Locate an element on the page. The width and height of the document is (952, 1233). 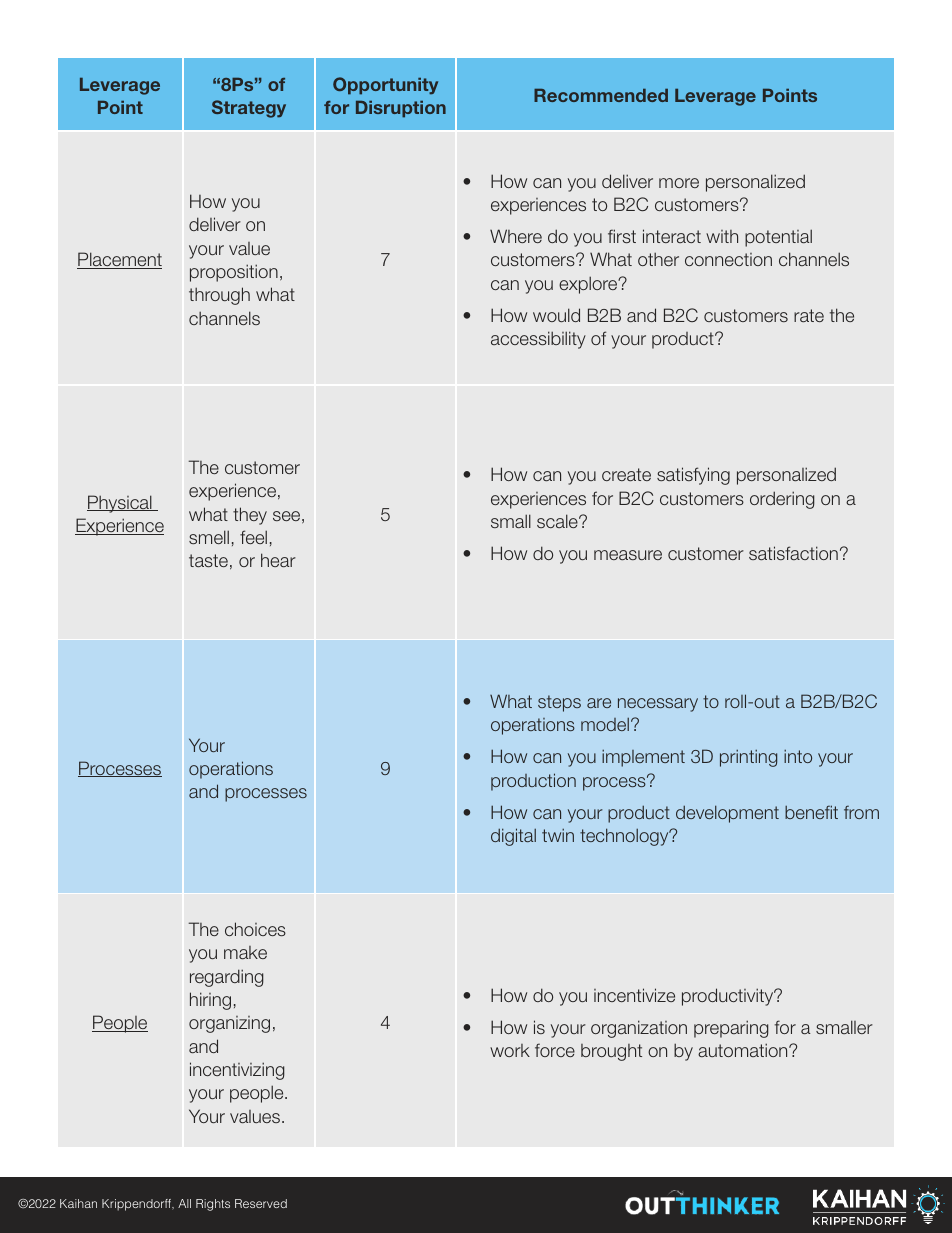
Disruption is located at coordinates (401, 109).
